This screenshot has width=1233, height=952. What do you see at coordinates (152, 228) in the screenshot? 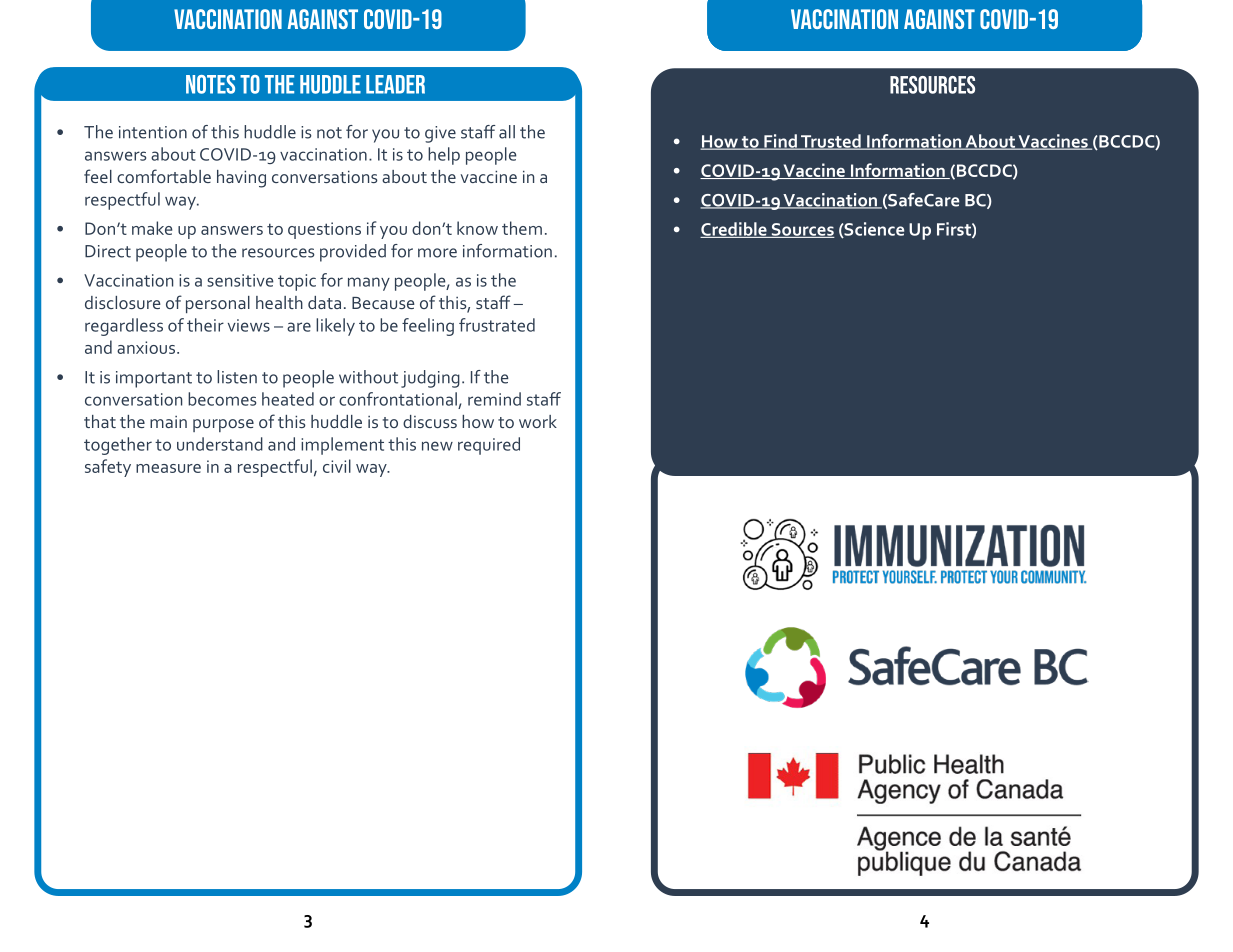
I see `make` at bounding box center [152, 228].
